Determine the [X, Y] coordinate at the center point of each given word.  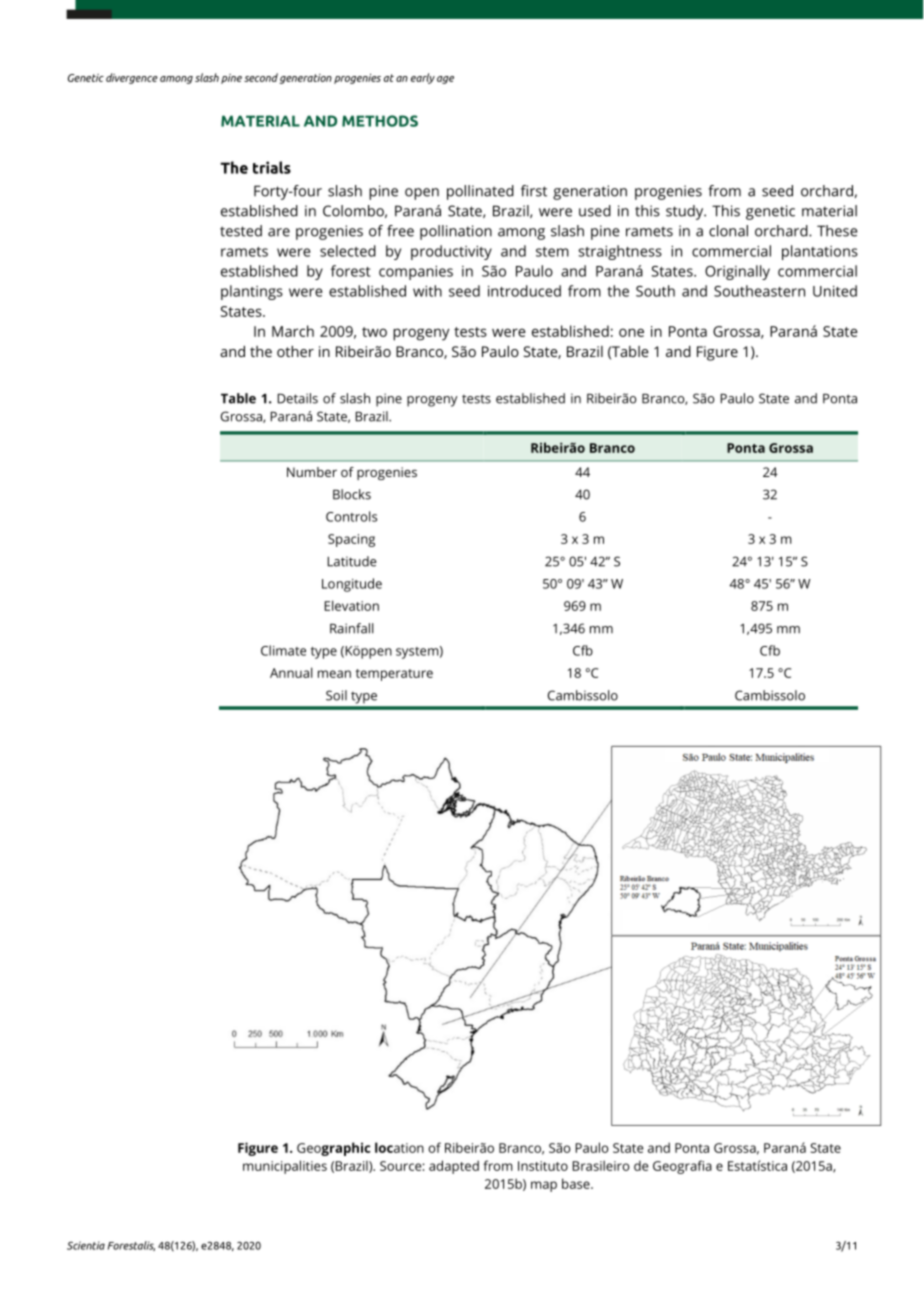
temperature [394, 675]
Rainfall [352, 628]
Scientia [86, 1245]
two [374, 332]
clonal [728, 231]
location [399, 1147]
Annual [291, 672]
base [577, 1183]
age [445, 80]
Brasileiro [600, 1165]
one [631, 332]
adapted [454, 1167]
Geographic [333, 1149]
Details [297, 398]
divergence [132, 78]
